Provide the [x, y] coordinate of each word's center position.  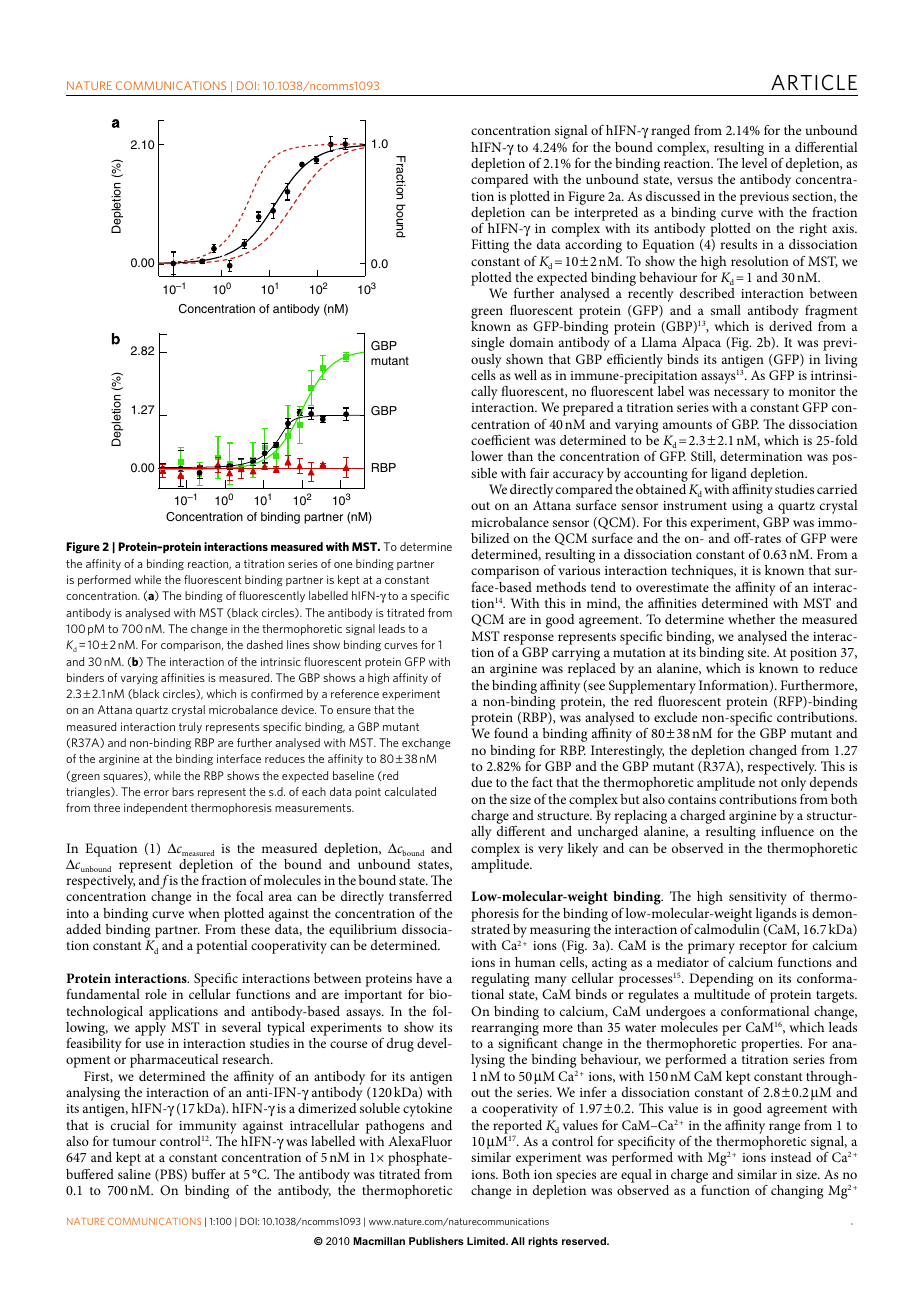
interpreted [606, 214]
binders [85, 677]
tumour [134, 1142]
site [758, 652]
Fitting [490, 246]
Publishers [436, 1241]
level [754, 163]
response [528, 639]
